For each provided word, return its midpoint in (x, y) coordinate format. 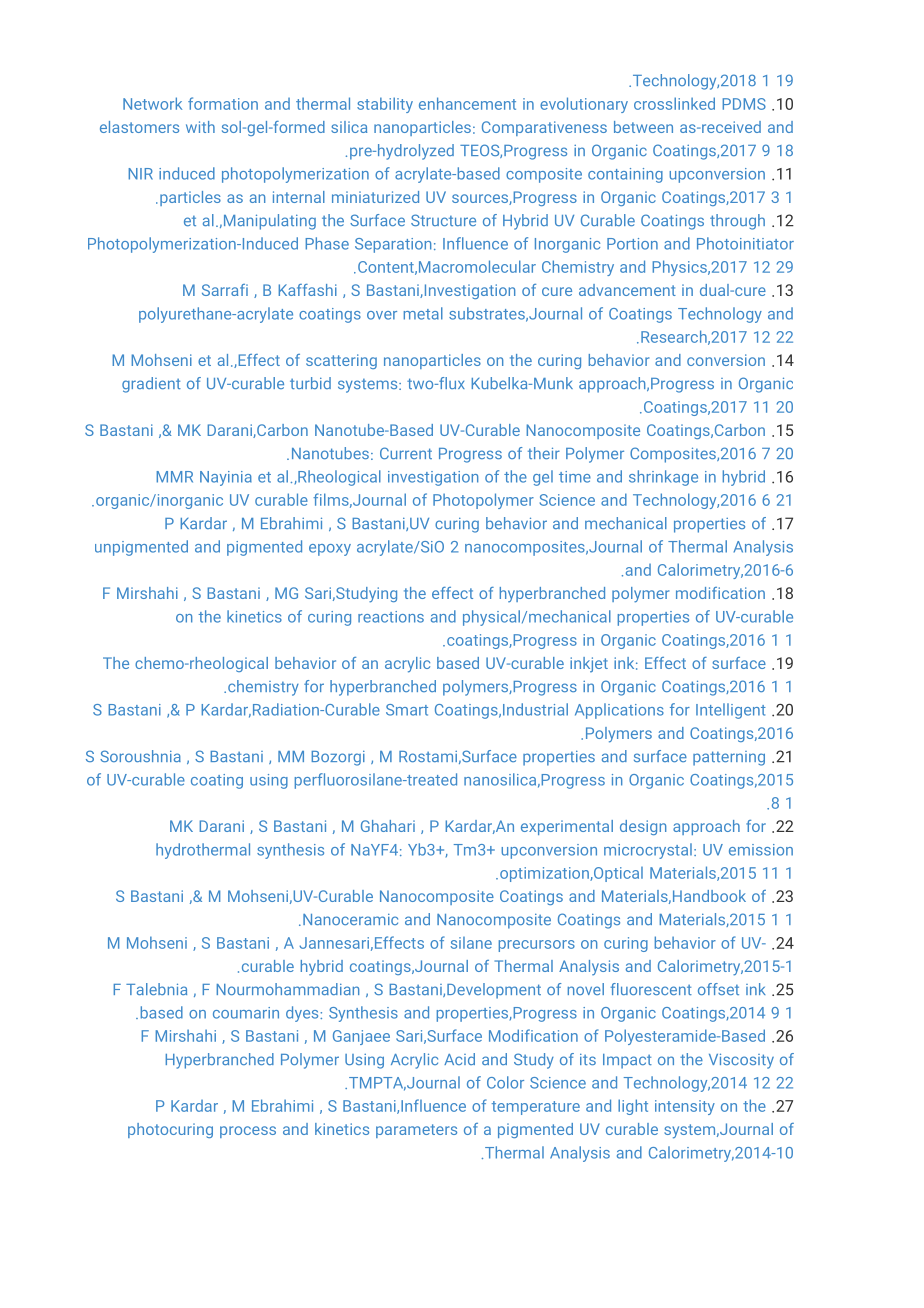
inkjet (589, 665)
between (643, 127)
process (248, 1132)
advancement (627, 290)
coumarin (246, 1013)
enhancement (467, 103)
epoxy (330, 550)
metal (423, 313)
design (643, 827)
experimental (567, 827)
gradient (151, 385)
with (200, 127)
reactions (391, 617)
